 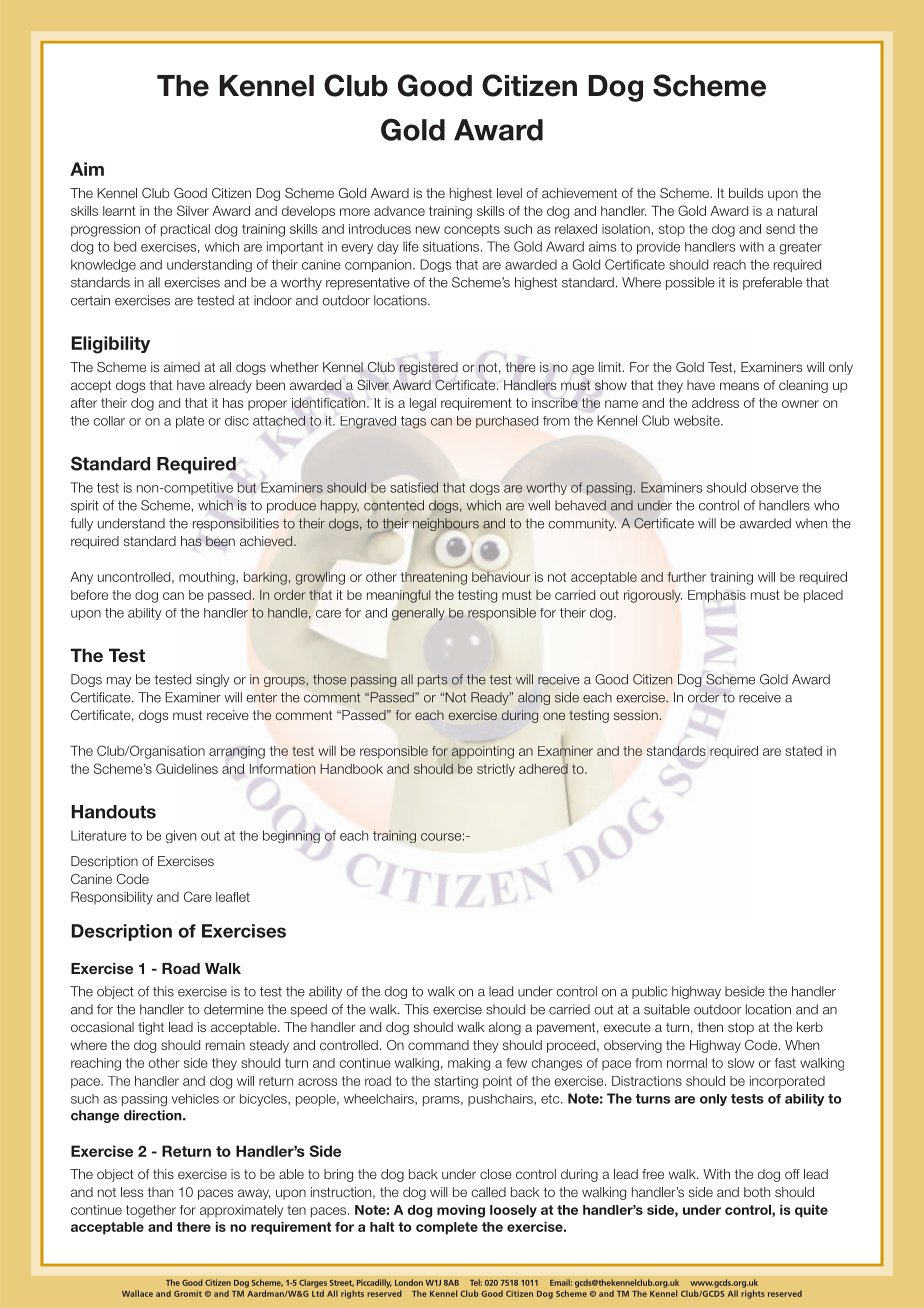 What do you see at coordinates (472, 230) in the screenshot?
I see `concepts` at bounding box center [472, 230].
